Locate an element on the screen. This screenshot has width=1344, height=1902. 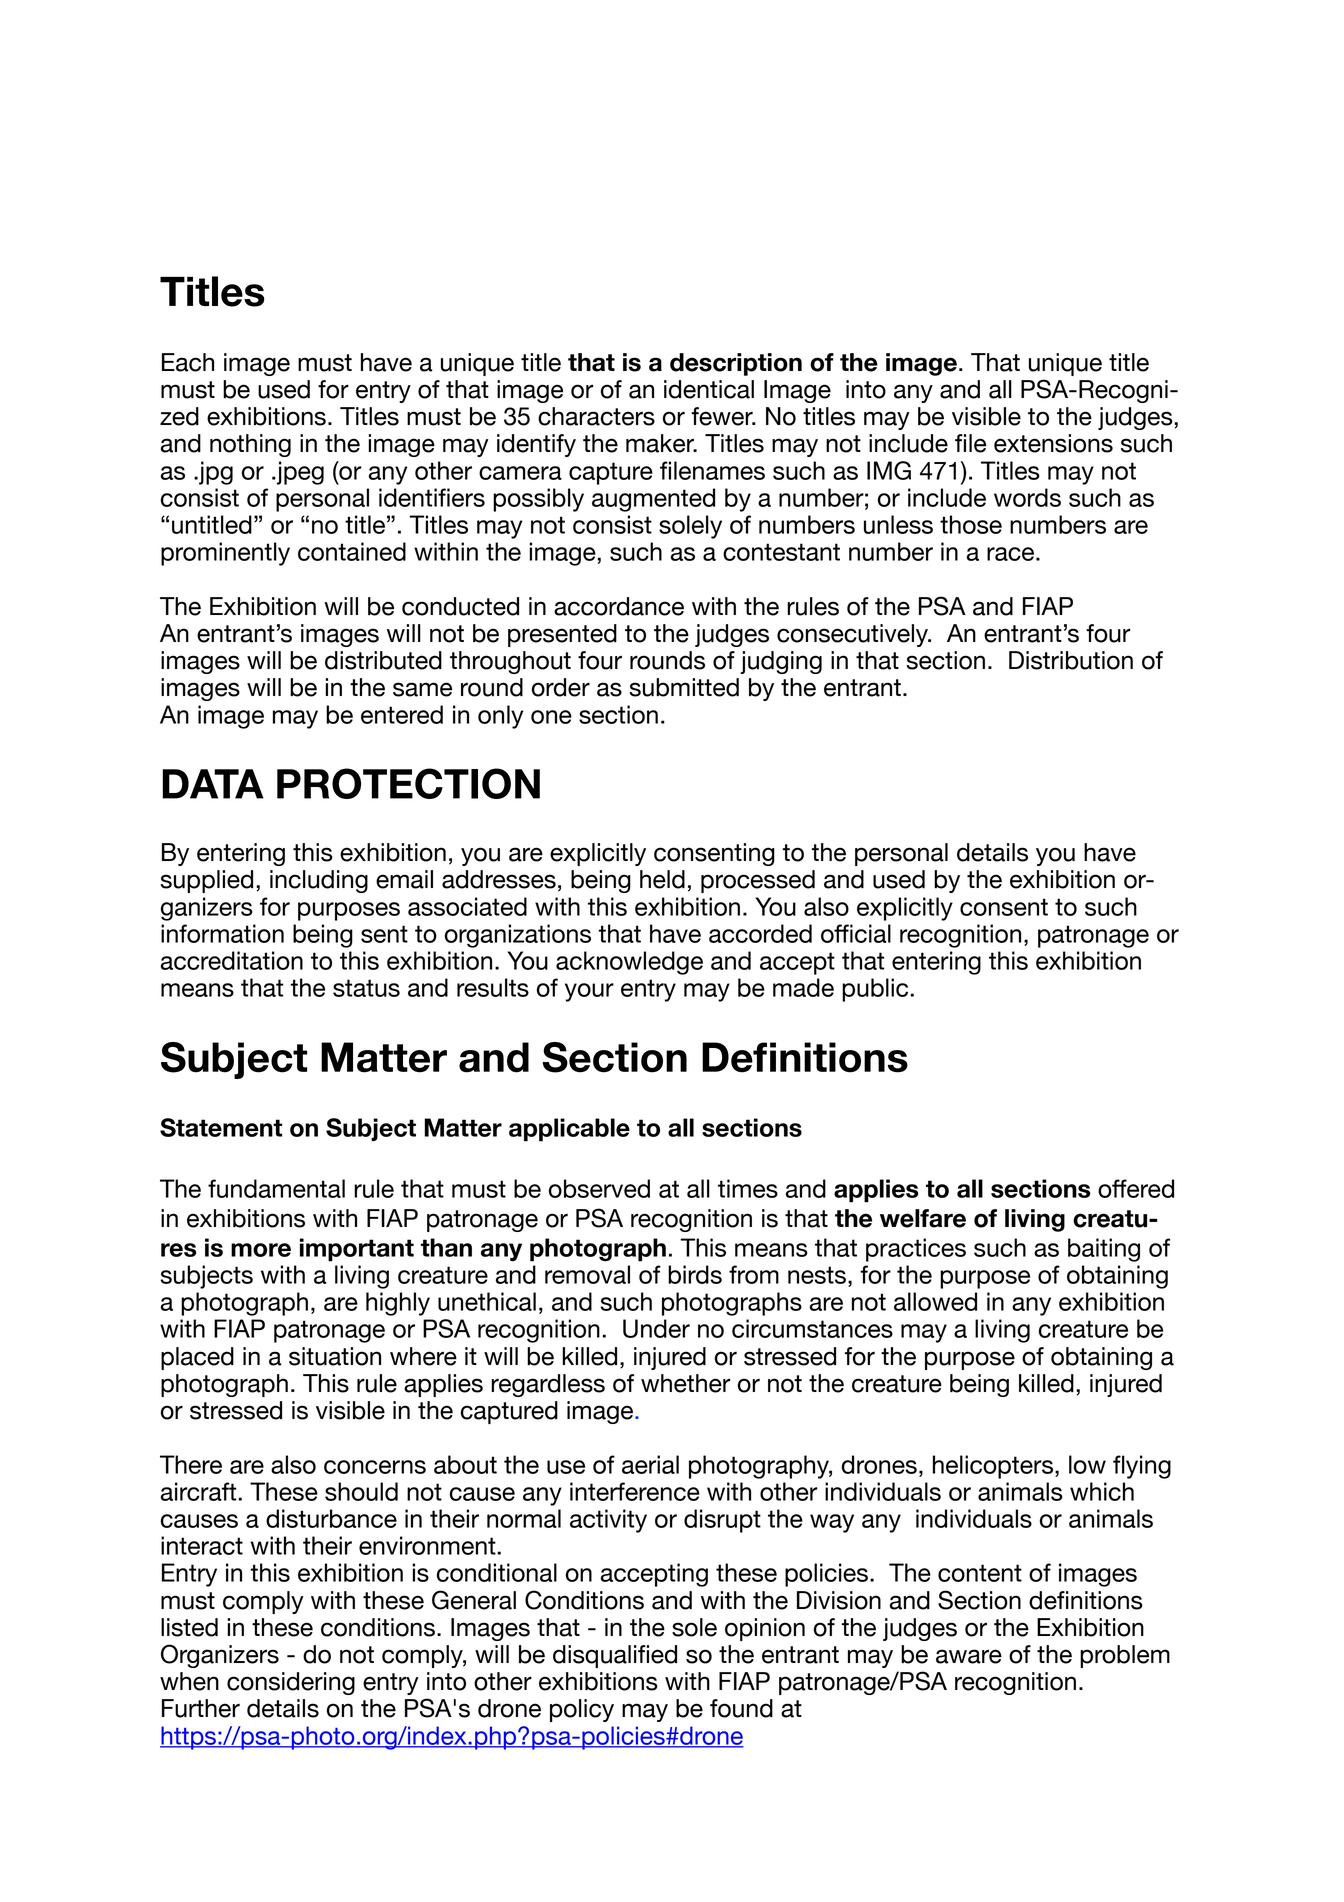
identical is located at coordinates (709, 389).
